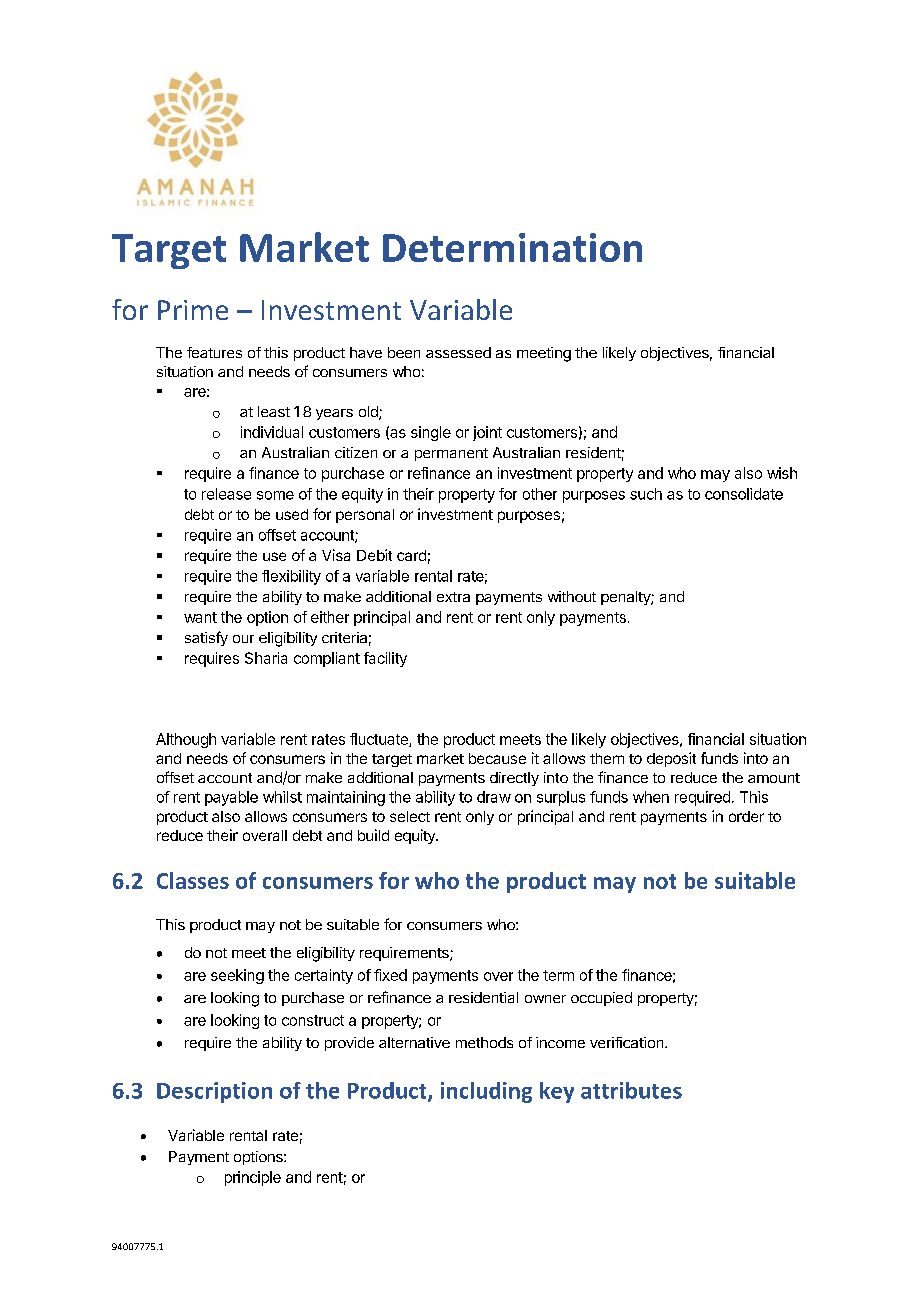  I want to click on features, so click(214, 352).
